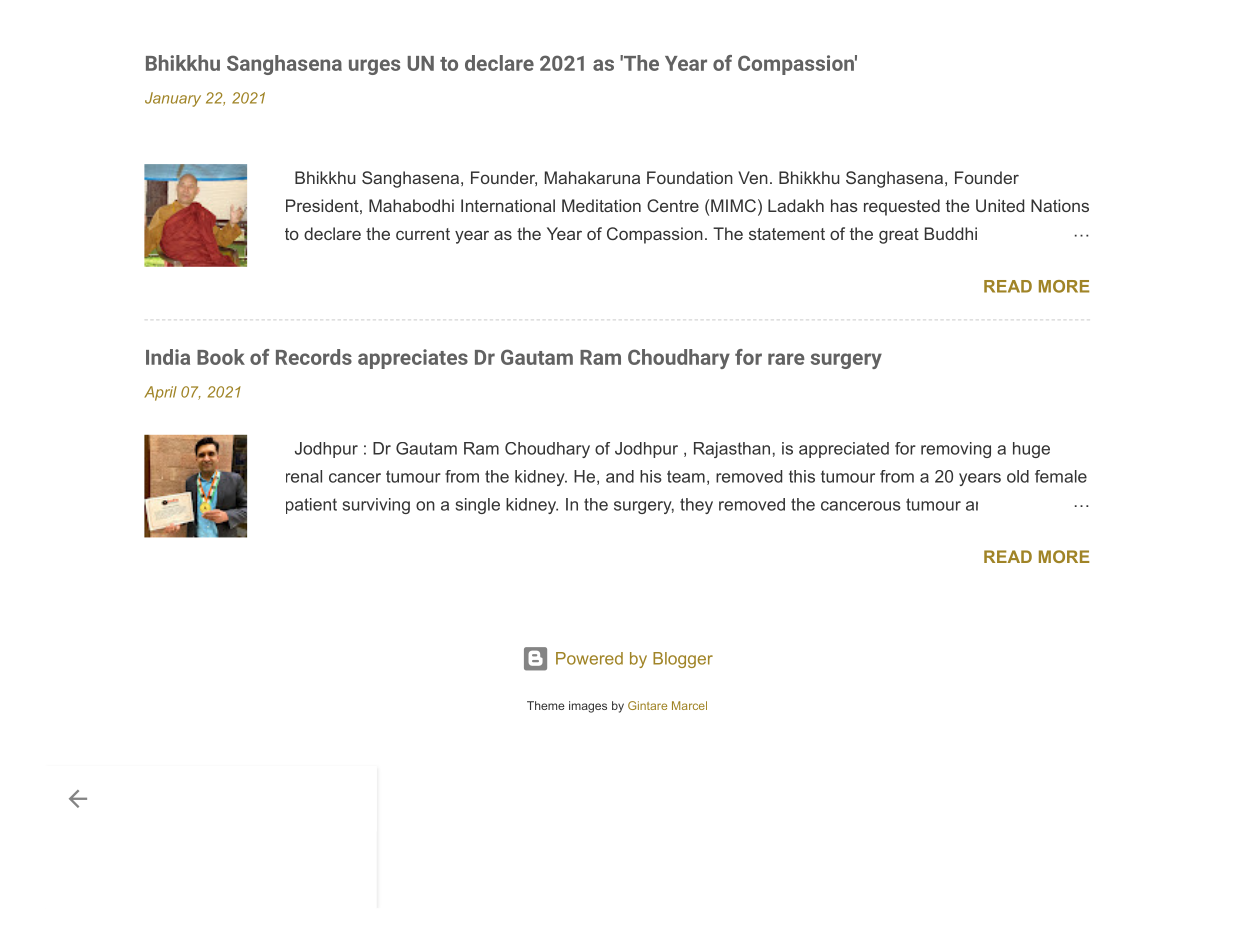  What do you see at coordinates (696, 506) in the document?
I see `they` at bounding box center [696, 506].
